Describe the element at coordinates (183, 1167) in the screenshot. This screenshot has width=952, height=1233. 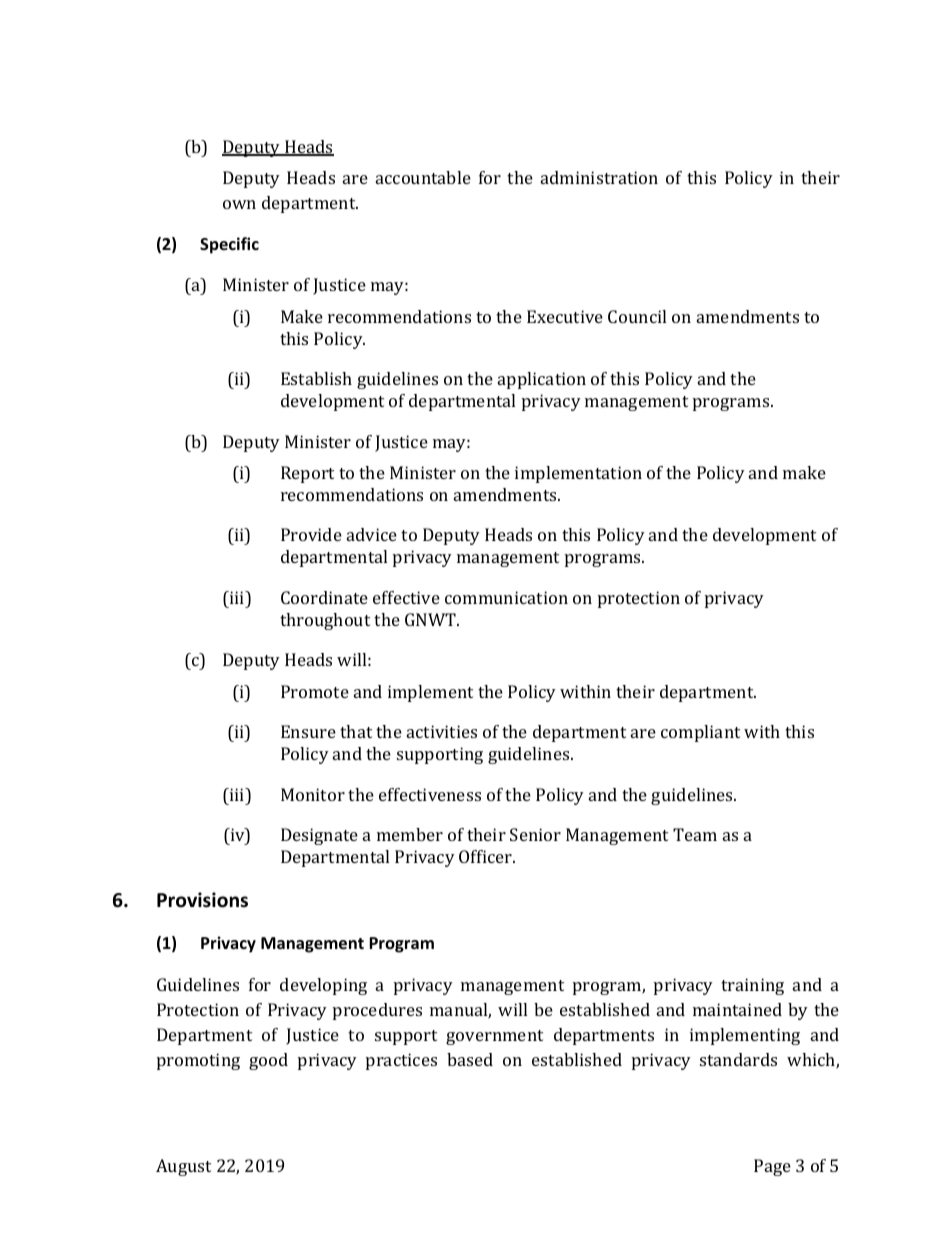
I see `August` at that location.
